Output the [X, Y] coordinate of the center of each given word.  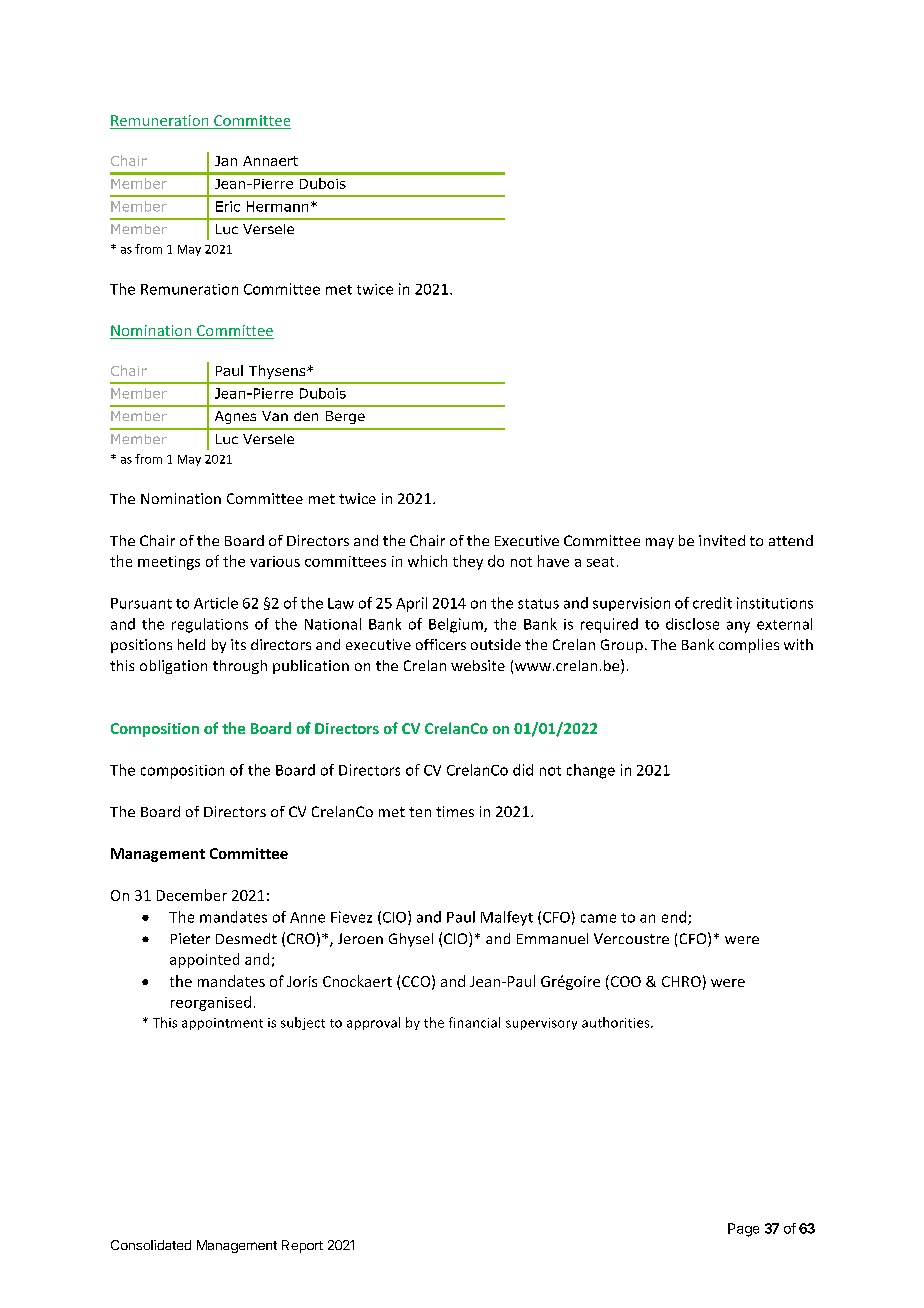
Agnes [235, 417]
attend [791, 540]
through [240, 667]
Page [743, 1230]
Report [302, 1246]
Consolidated [151, 1245]
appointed [204, 960]
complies [749, 646]
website [478, 665]
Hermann [277, 206]
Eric [228, 206]
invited [722, 540]
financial [474, 1022]
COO [624, 981]
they [468, 562]
